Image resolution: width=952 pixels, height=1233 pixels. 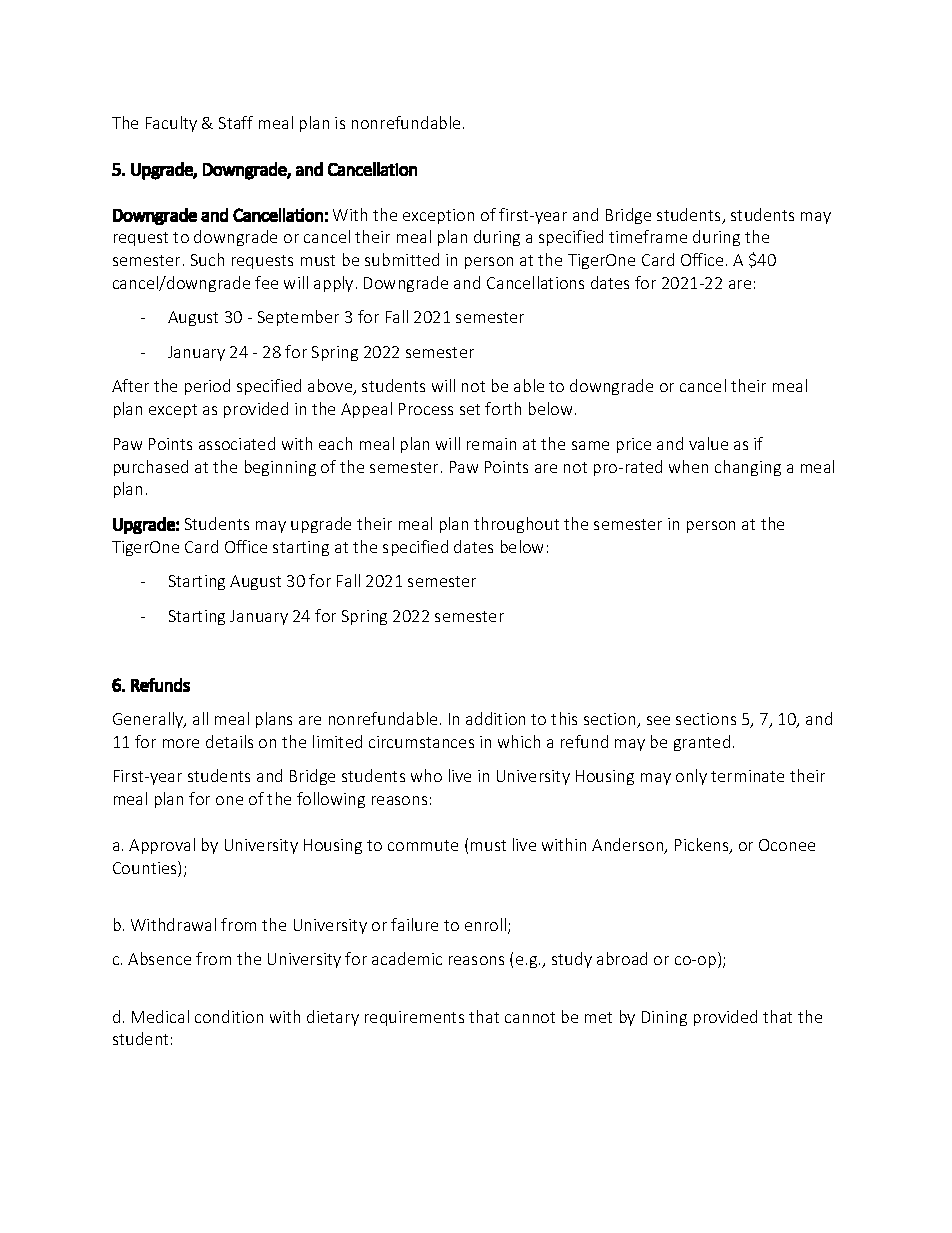 What do you see at coordinates (151, 468) in the document?
I see `purchased` at bounding box center [151, 468].
